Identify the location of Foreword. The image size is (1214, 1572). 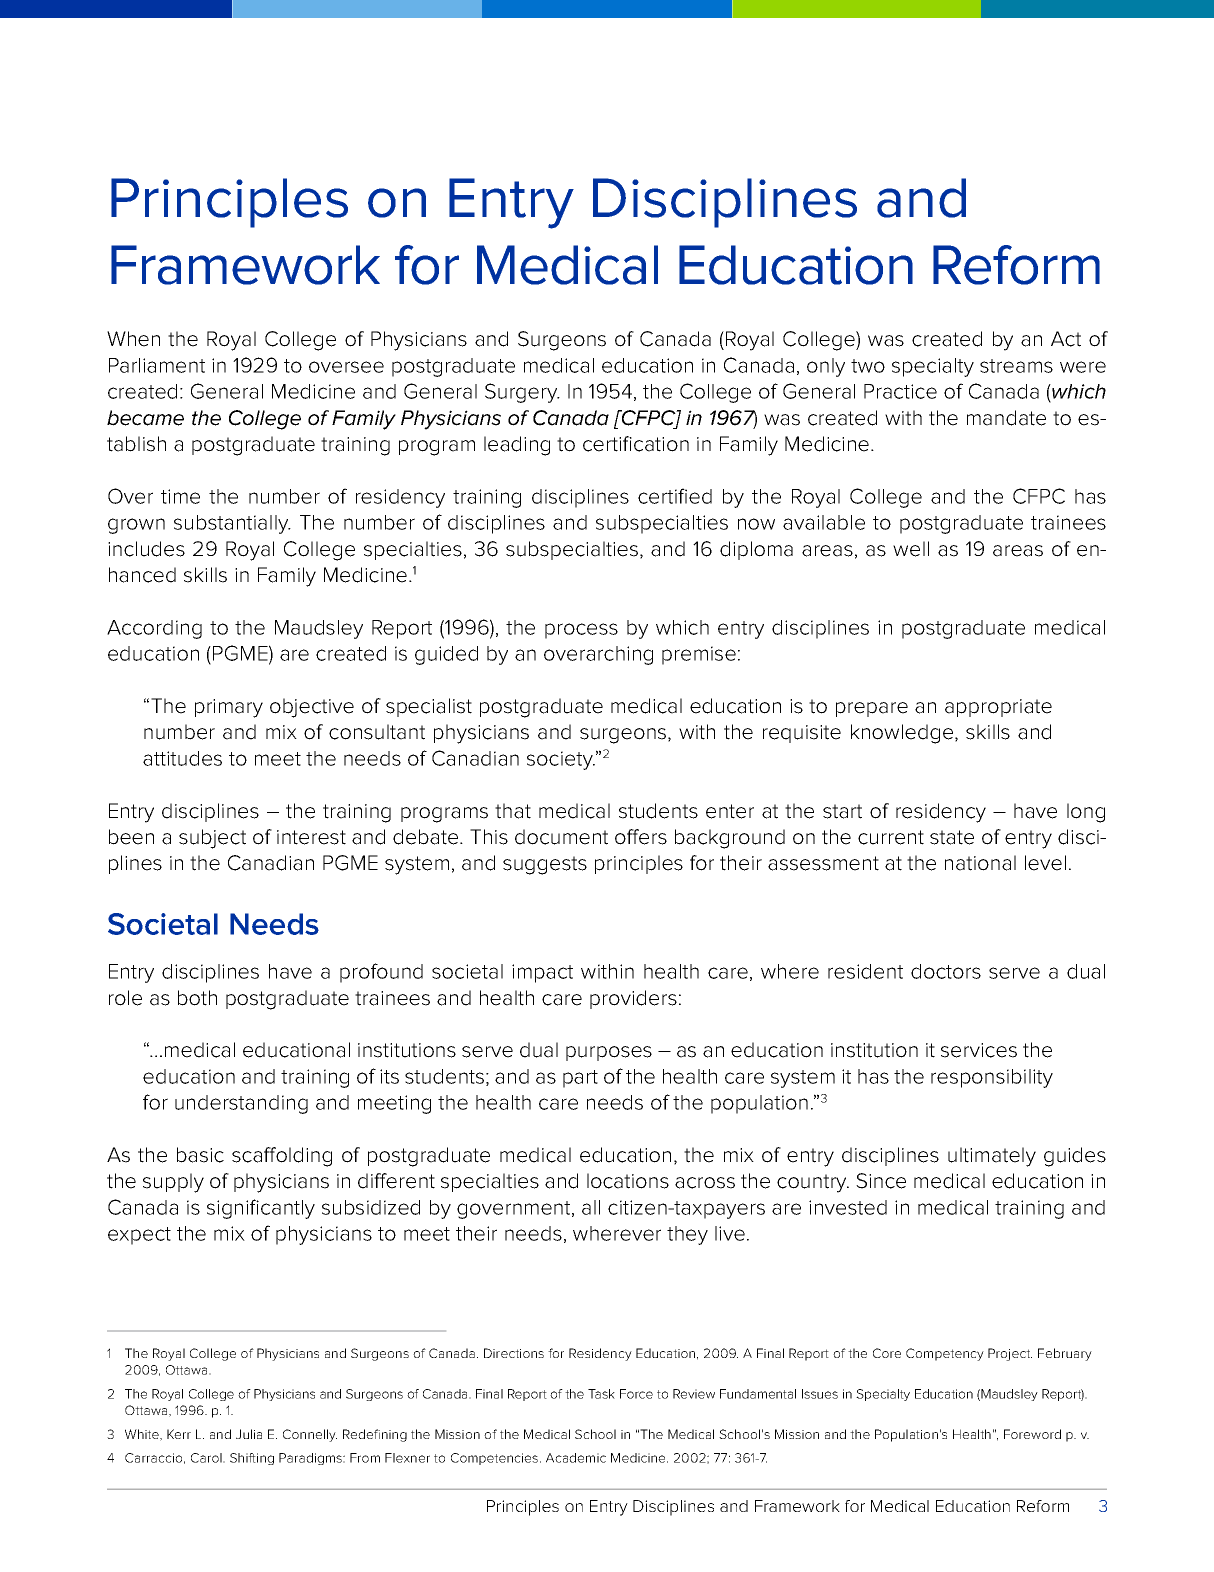
(1032, 1434).
